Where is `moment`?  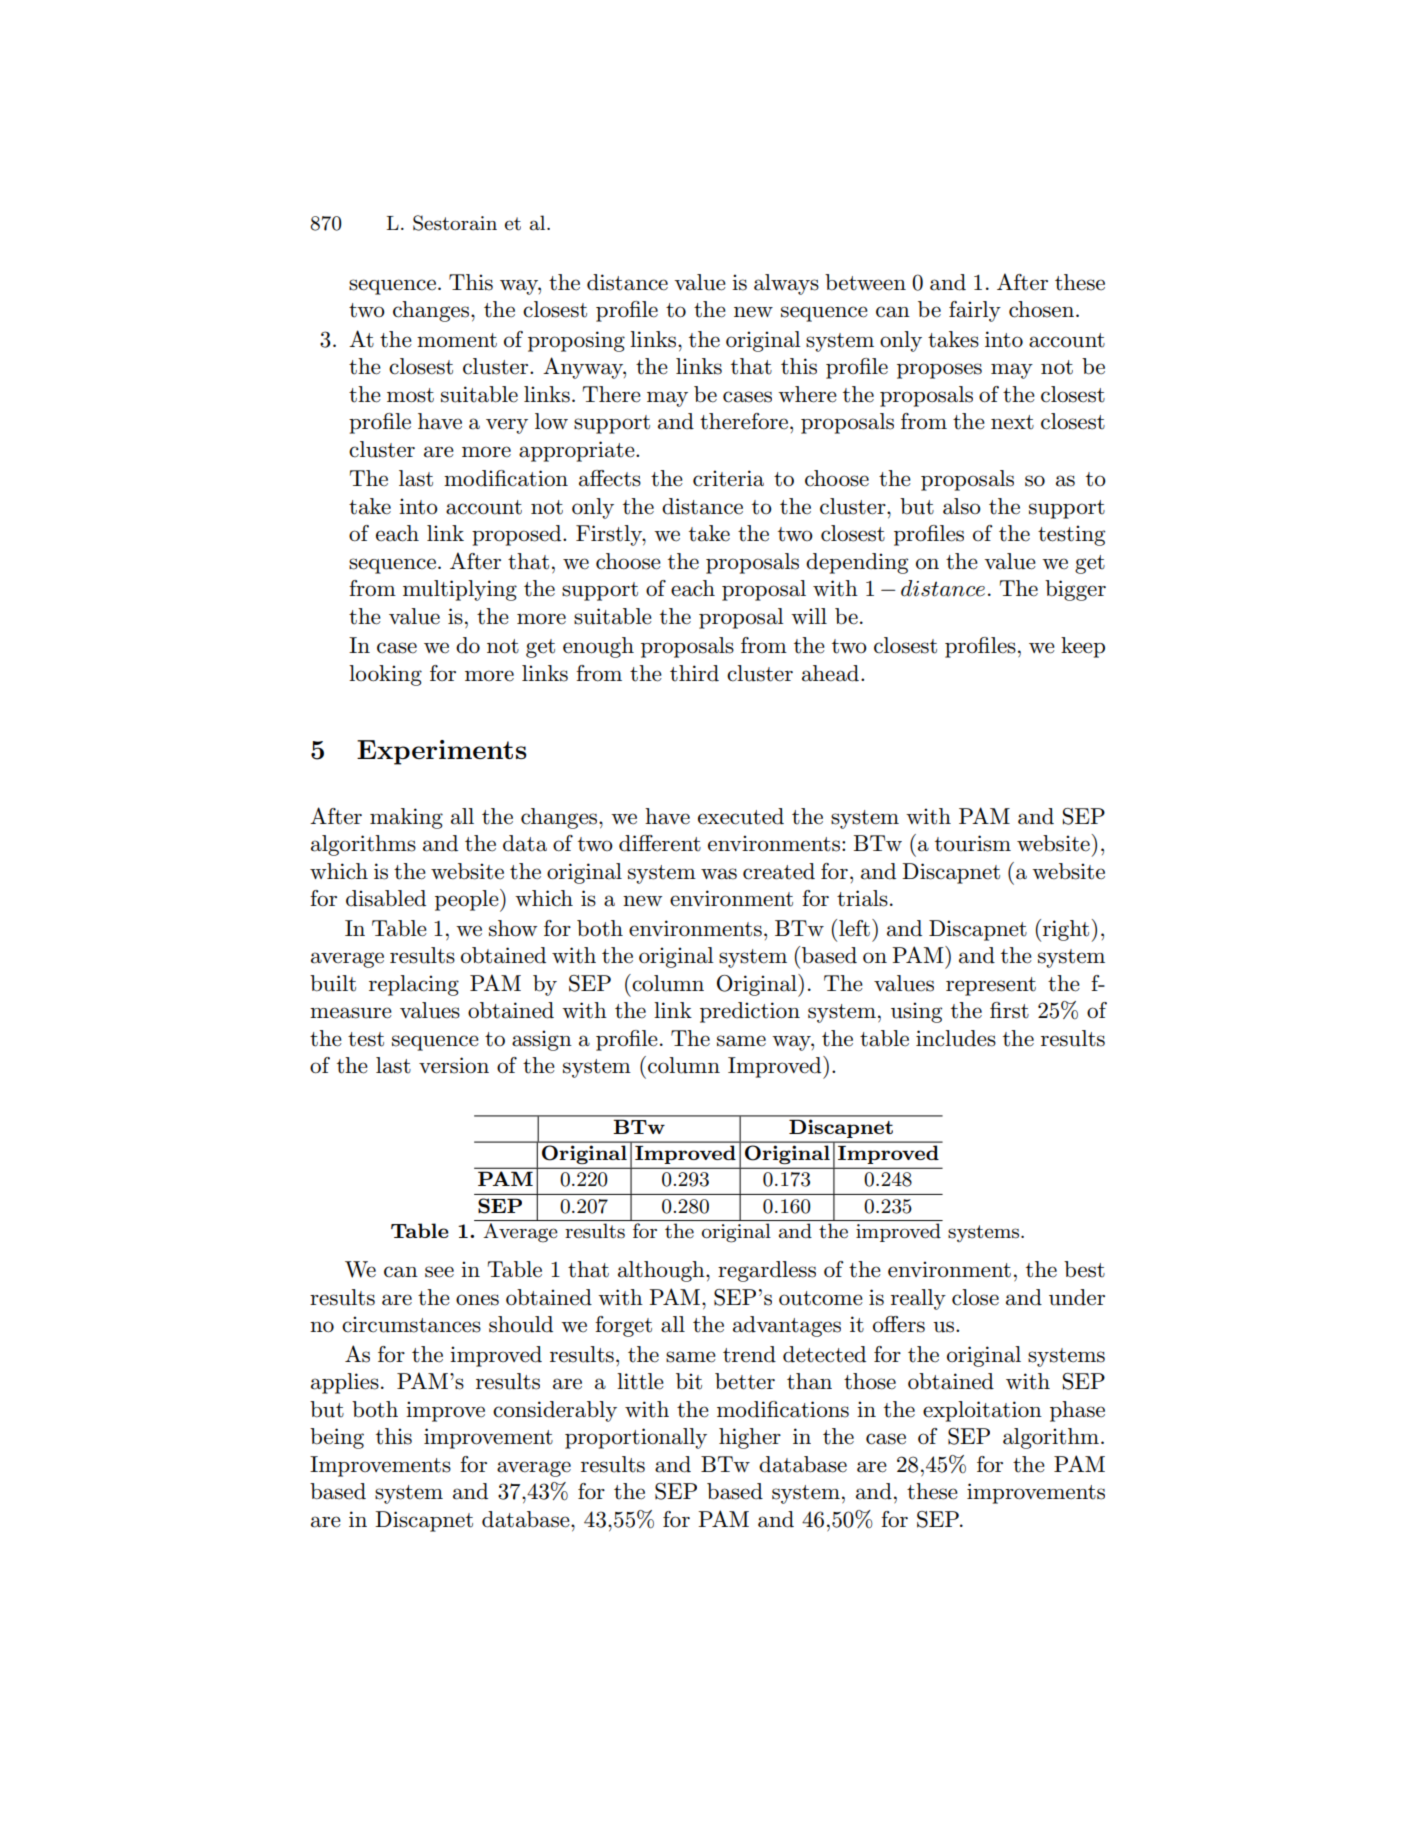 moment is located at coordinates (457, 340).
